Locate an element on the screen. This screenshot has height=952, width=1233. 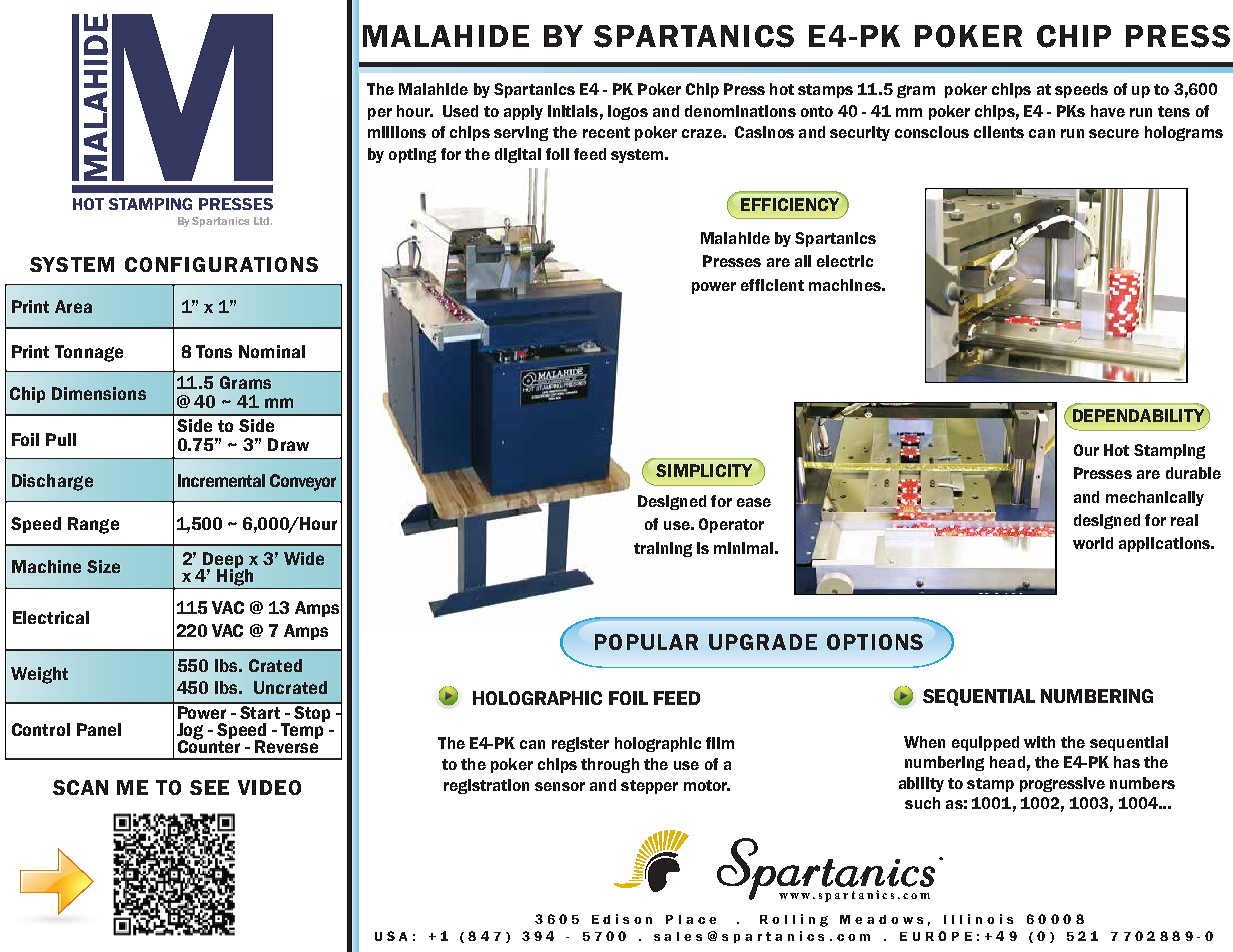
USA is located at coordinates (391, 936).
